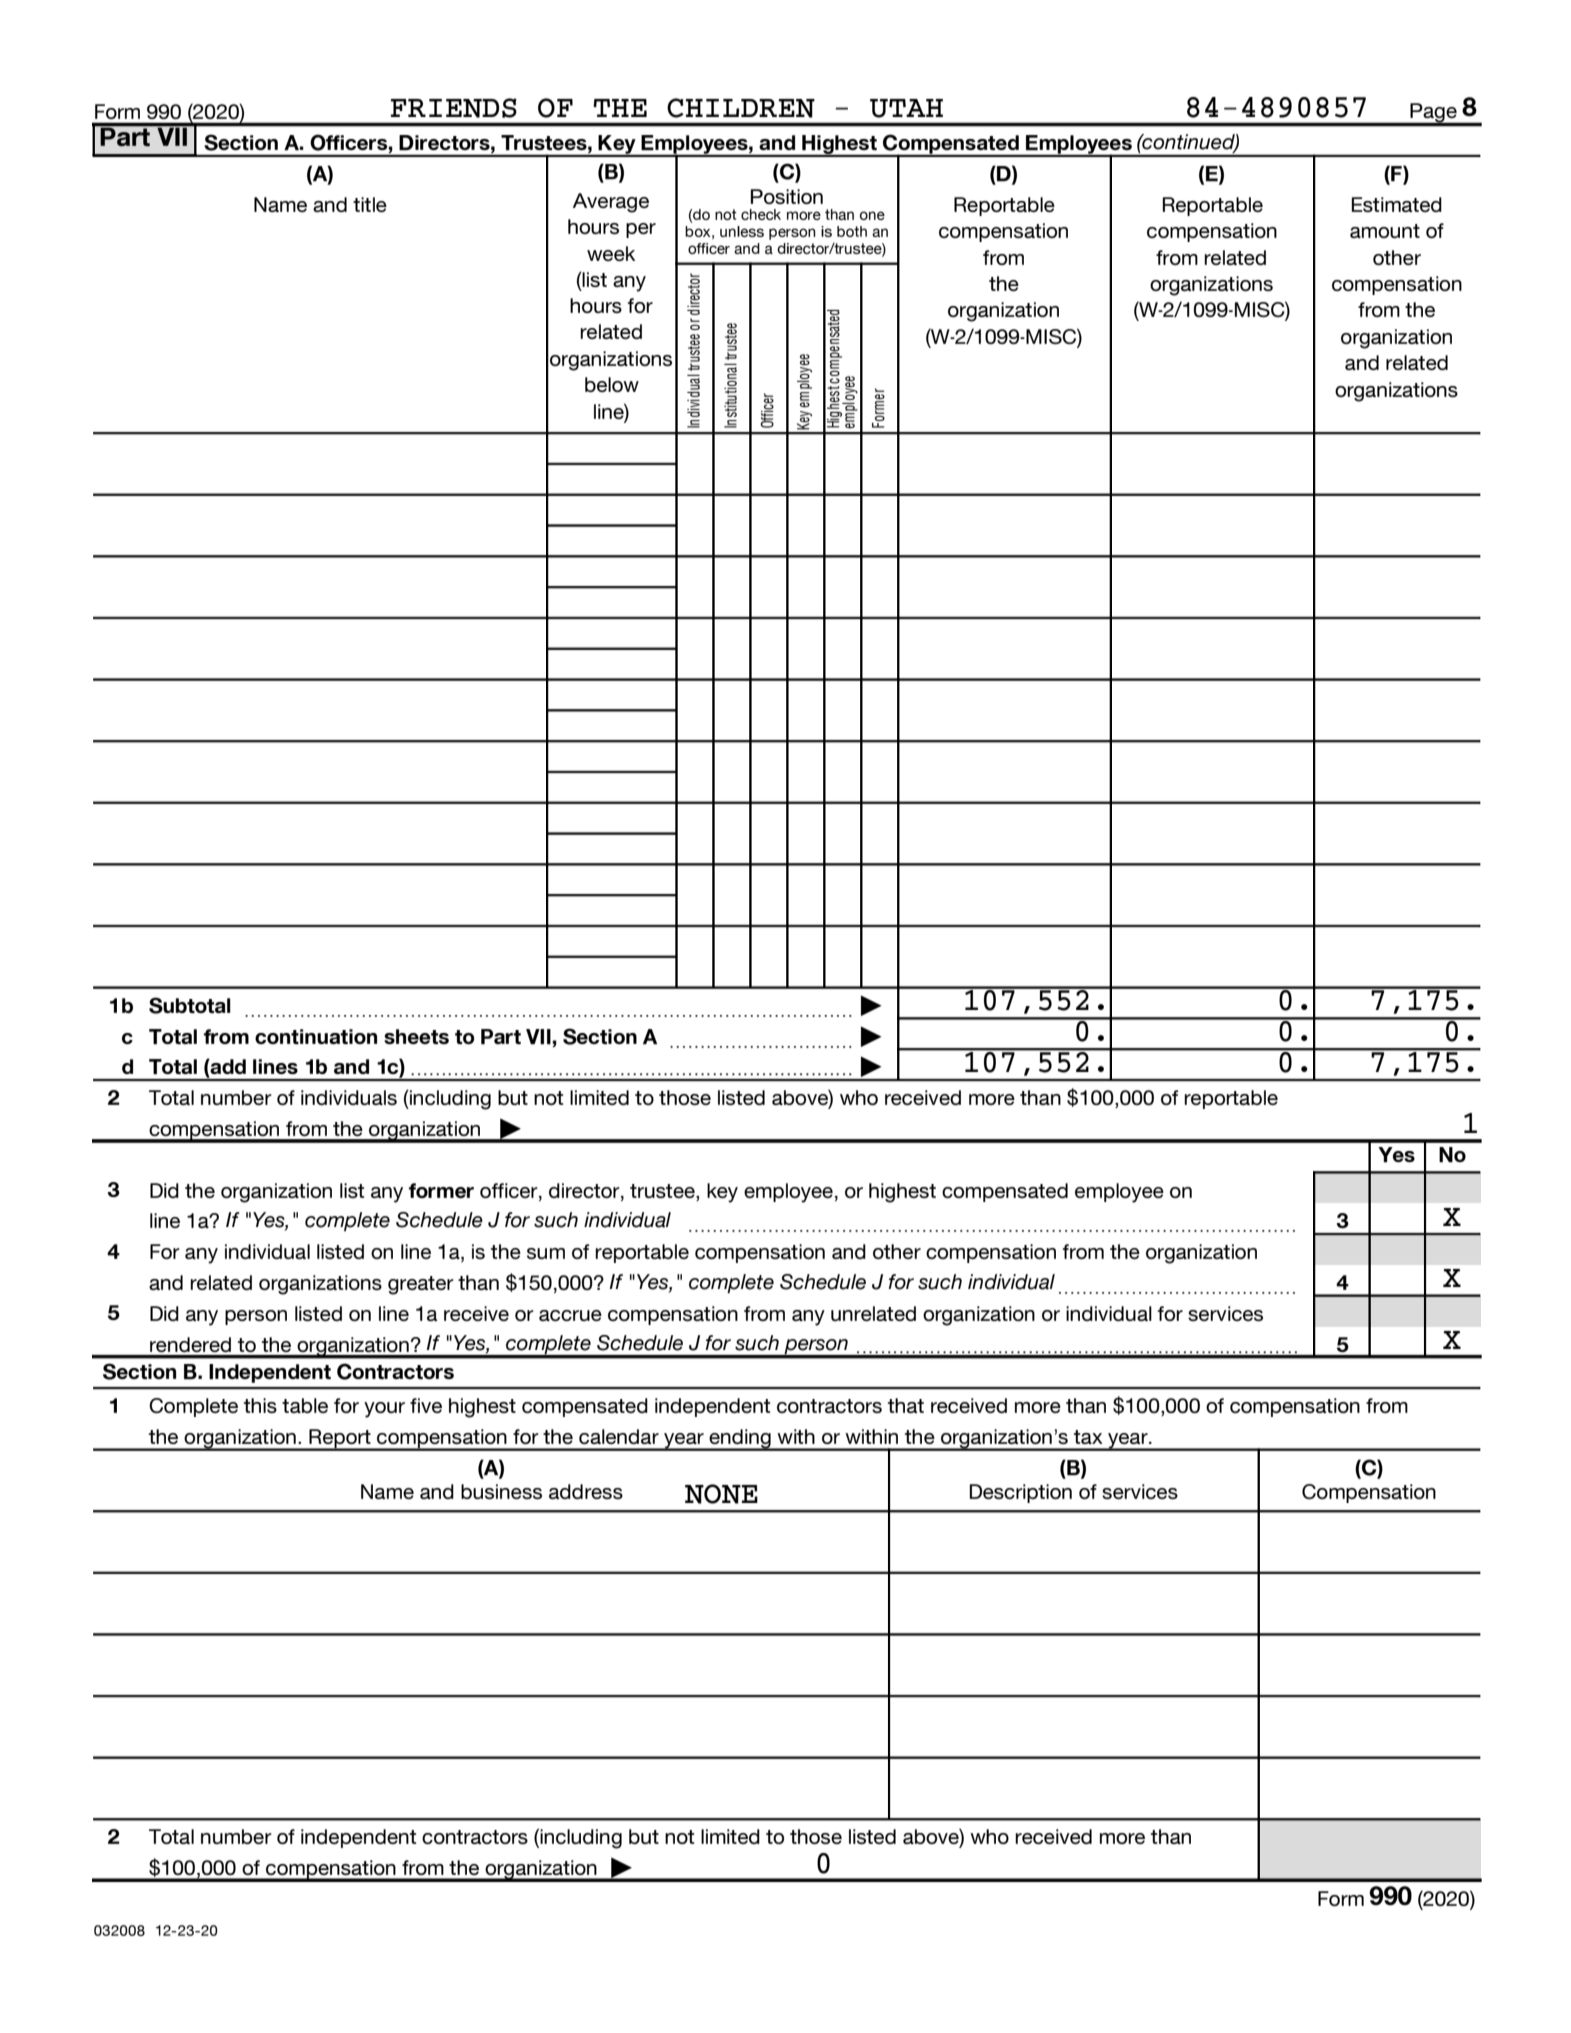  What do you see at coordinates (1088, 1437) in the screenshot?
I see `tax` at bounding box center [1088, 1437].
